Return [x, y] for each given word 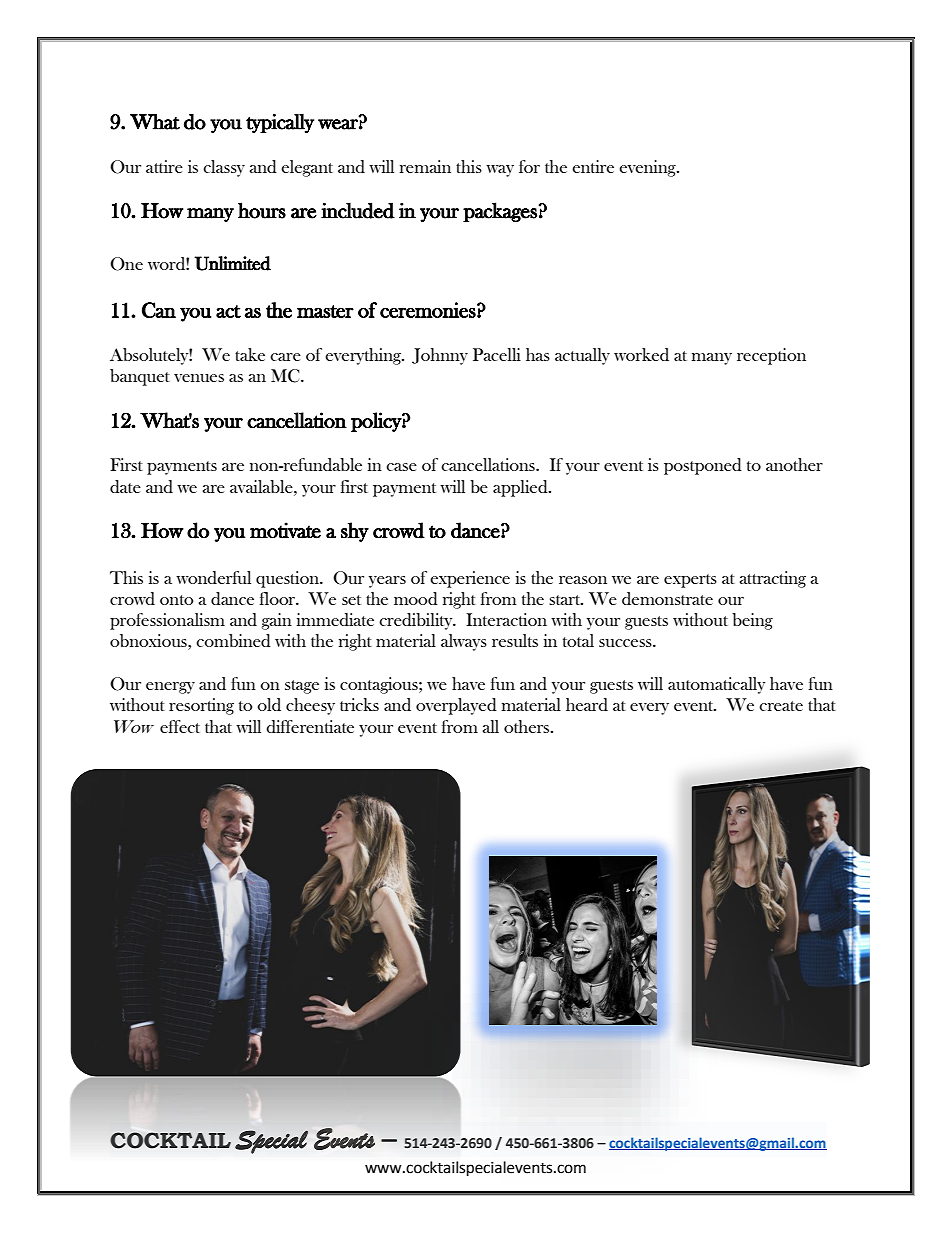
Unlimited [232, 263]
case [401, 467]
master [325, 311]
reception [771, 356]
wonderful [213, 578]
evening [648, 168]
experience [470, 579]
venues [199, 378]
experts [690, 581]
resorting [201, 706]
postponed [703, 466]
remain [425, 166]
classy [224, 168]
